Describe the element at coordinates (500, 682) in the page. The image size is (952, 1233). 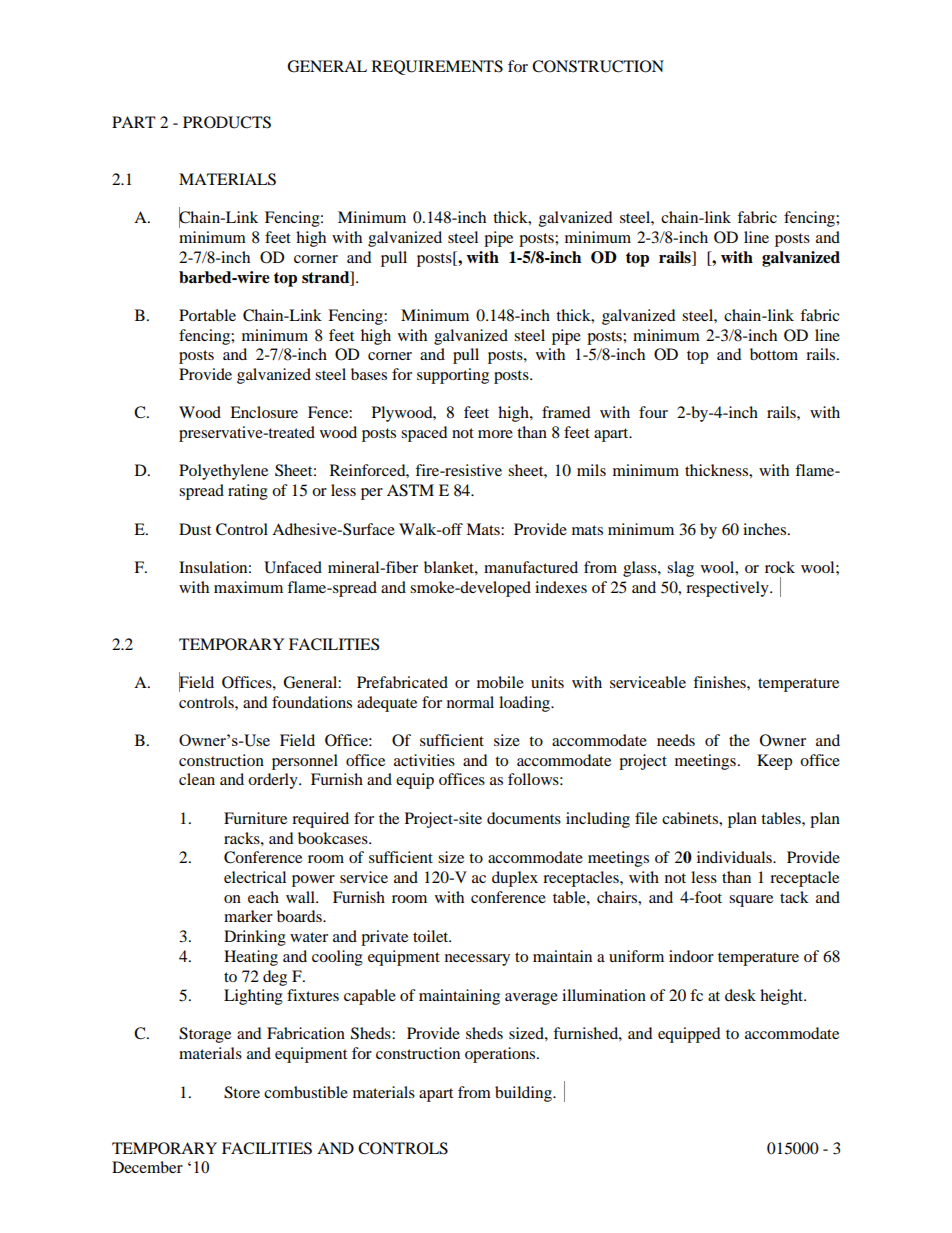
I see `mobile` at that location.
